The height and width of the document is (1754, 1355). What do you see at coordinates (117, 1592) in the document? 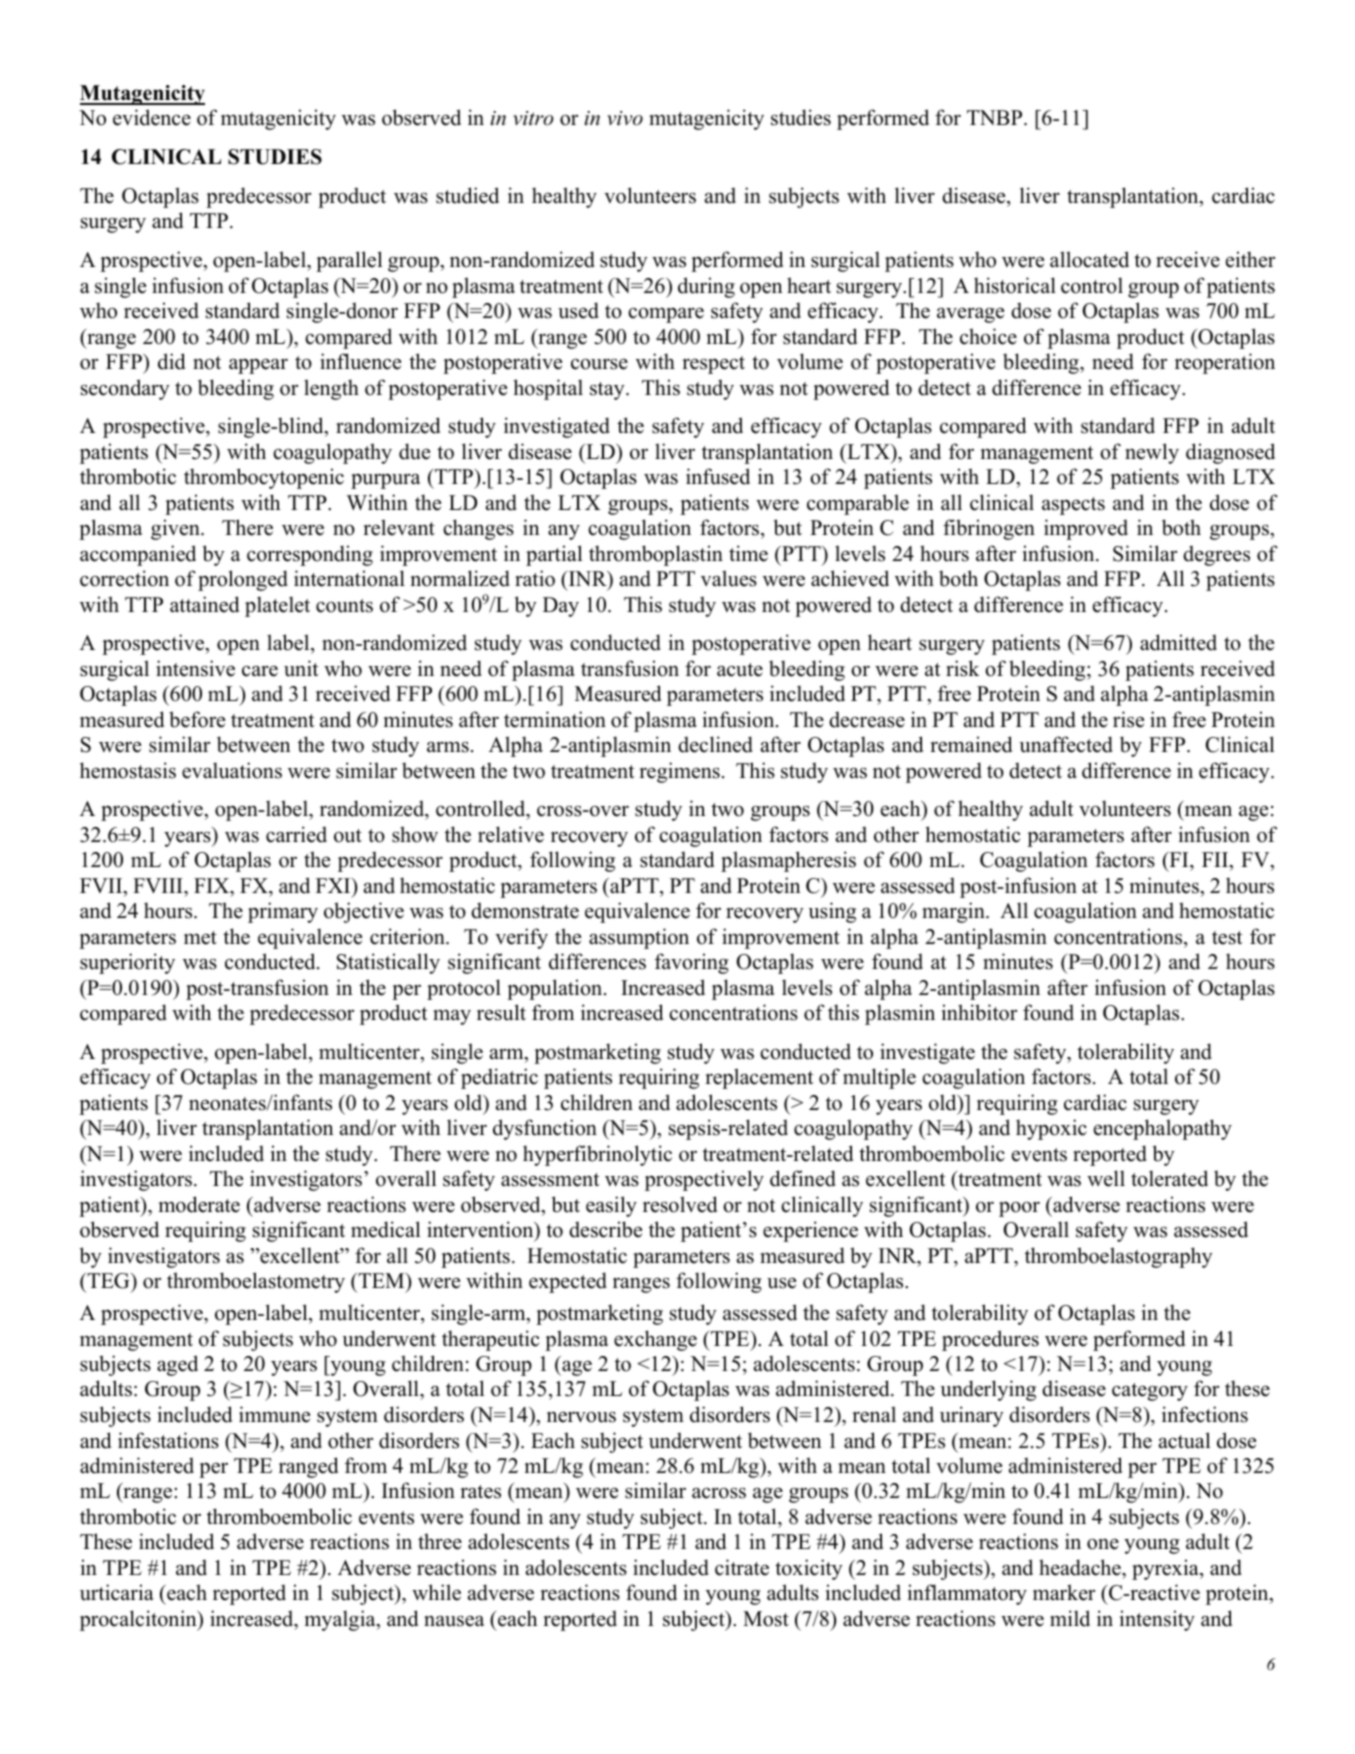
I see `urticaria` at bounding box center [117, 1592].
